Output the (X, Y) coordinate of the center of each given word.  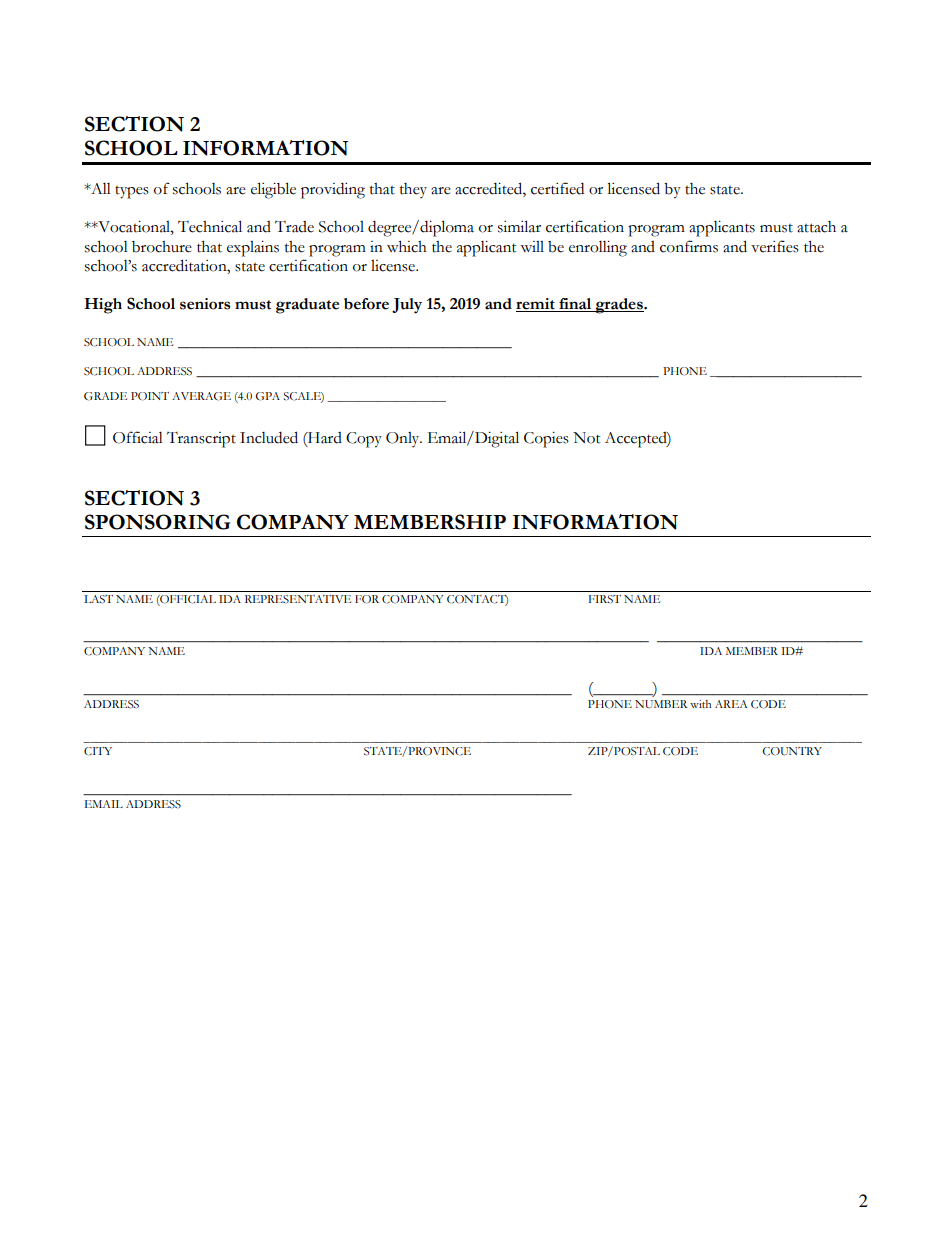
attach (816, 227)
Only (404, 439)
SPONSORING (157, 522)
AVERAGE (201, 396)
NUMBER (661, 704)
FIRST (605, 599)
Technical (210, 226)
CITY (98, 751)
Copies (546, 440)
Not (586, 438)
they (413, 190)
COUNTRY (792, 751)
